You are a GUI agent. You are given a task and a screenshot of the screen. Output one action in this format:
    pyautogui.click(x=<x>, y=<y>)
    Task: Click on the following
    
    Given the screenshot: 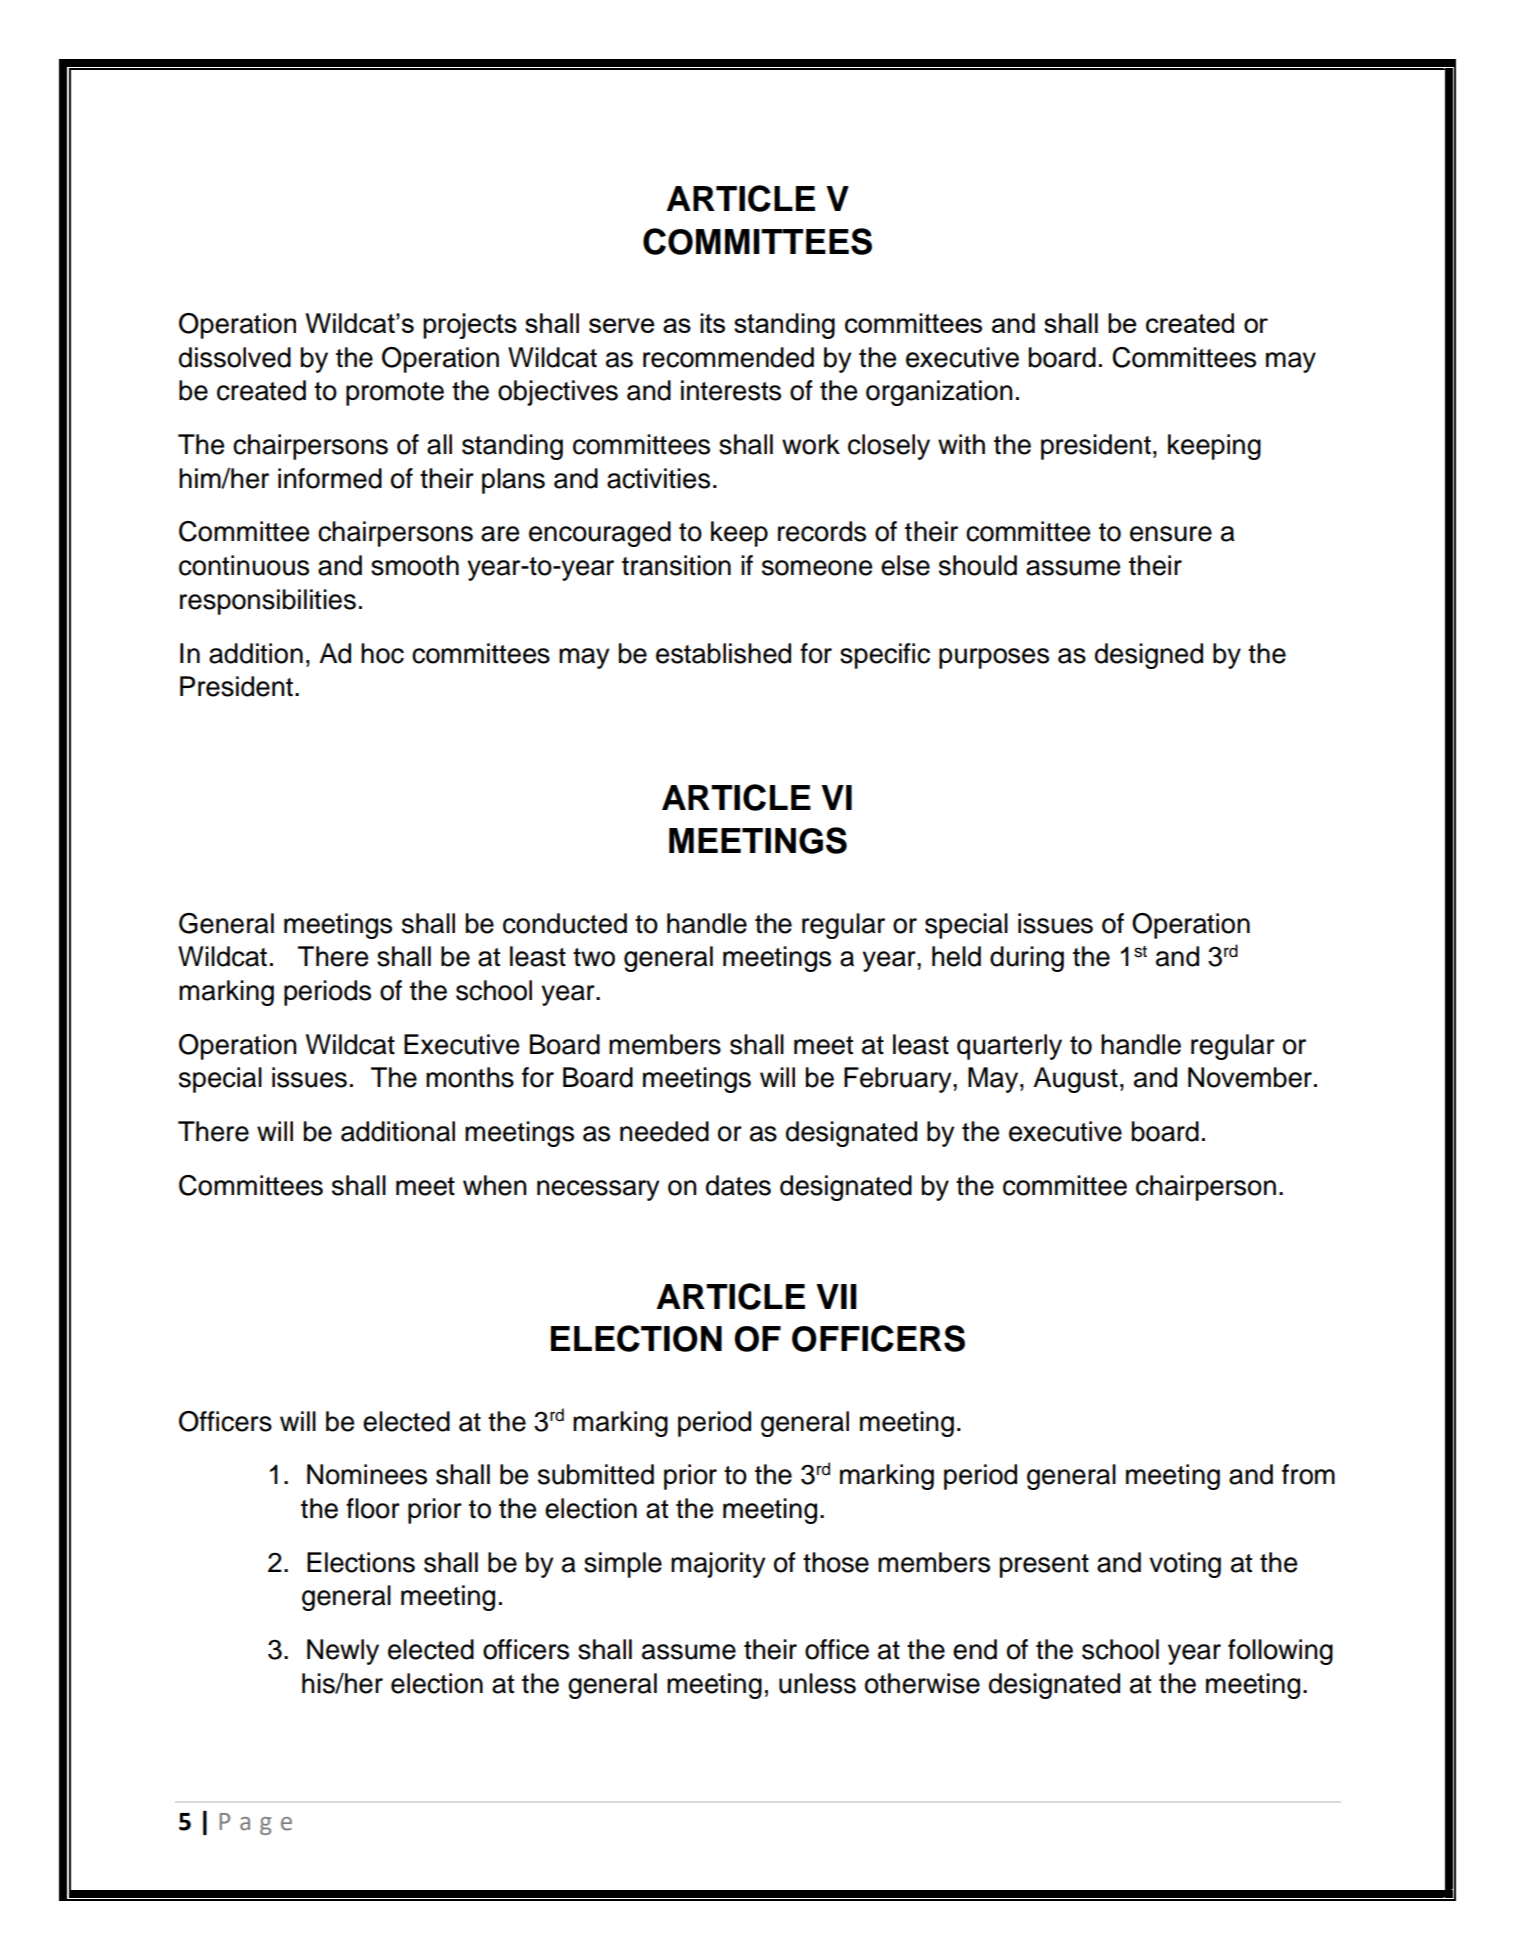 What is the action you would take?
    pyautogui.click(x=1280, y=1652)
